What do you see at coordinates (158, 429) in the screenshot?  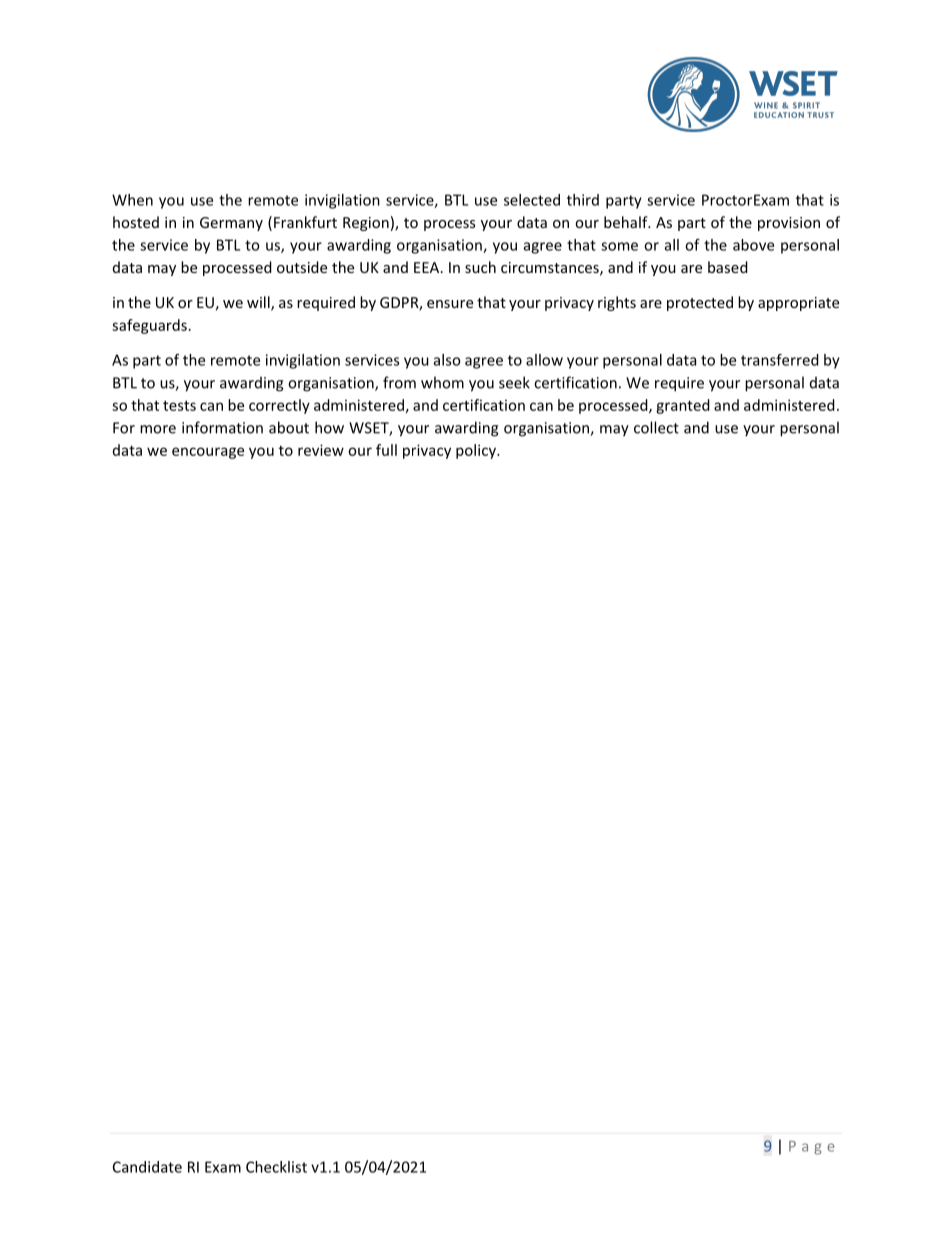 I see `more` at bounding box center [158, 429].
